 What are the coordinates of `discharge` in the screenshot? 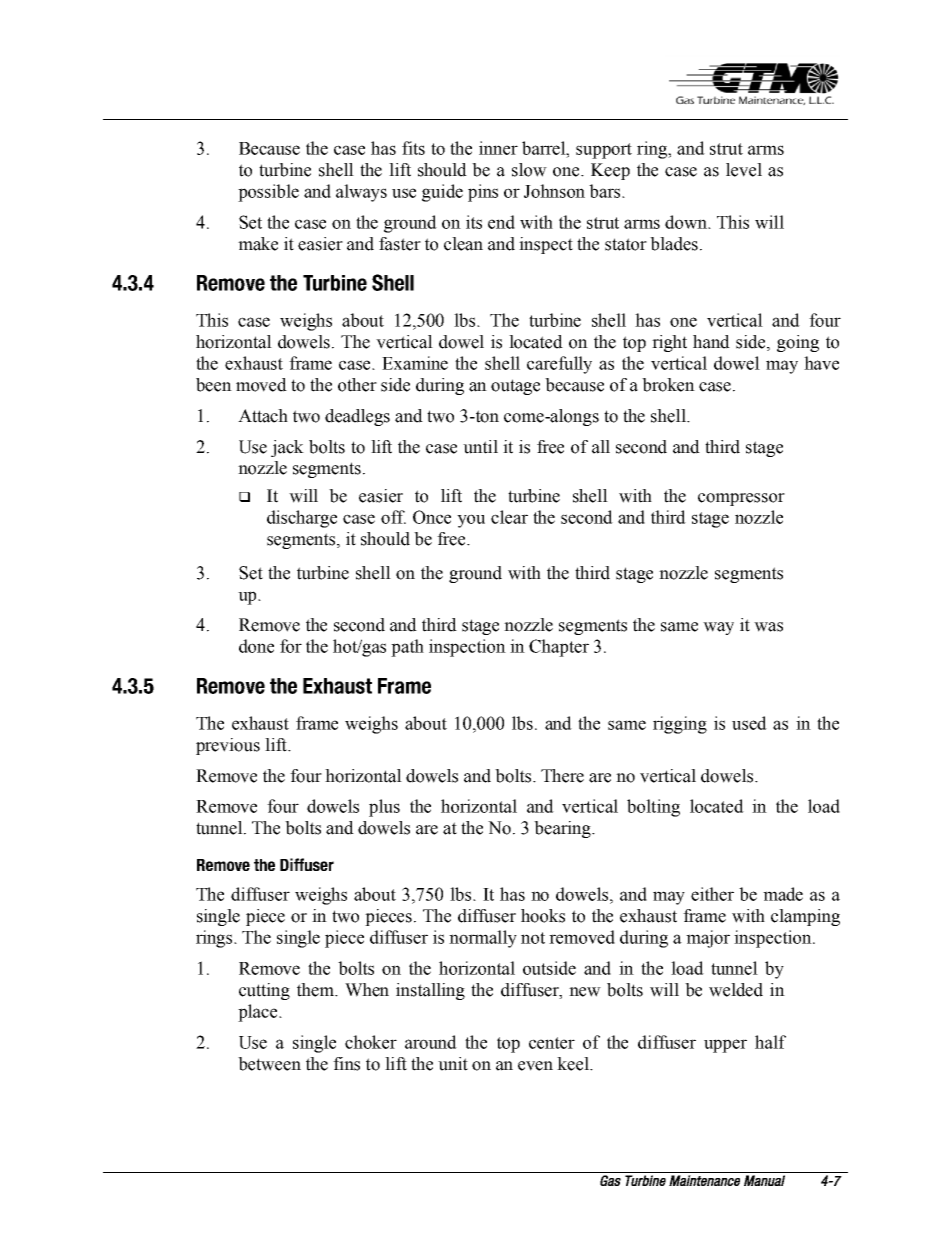 It's located at (302, 519).
